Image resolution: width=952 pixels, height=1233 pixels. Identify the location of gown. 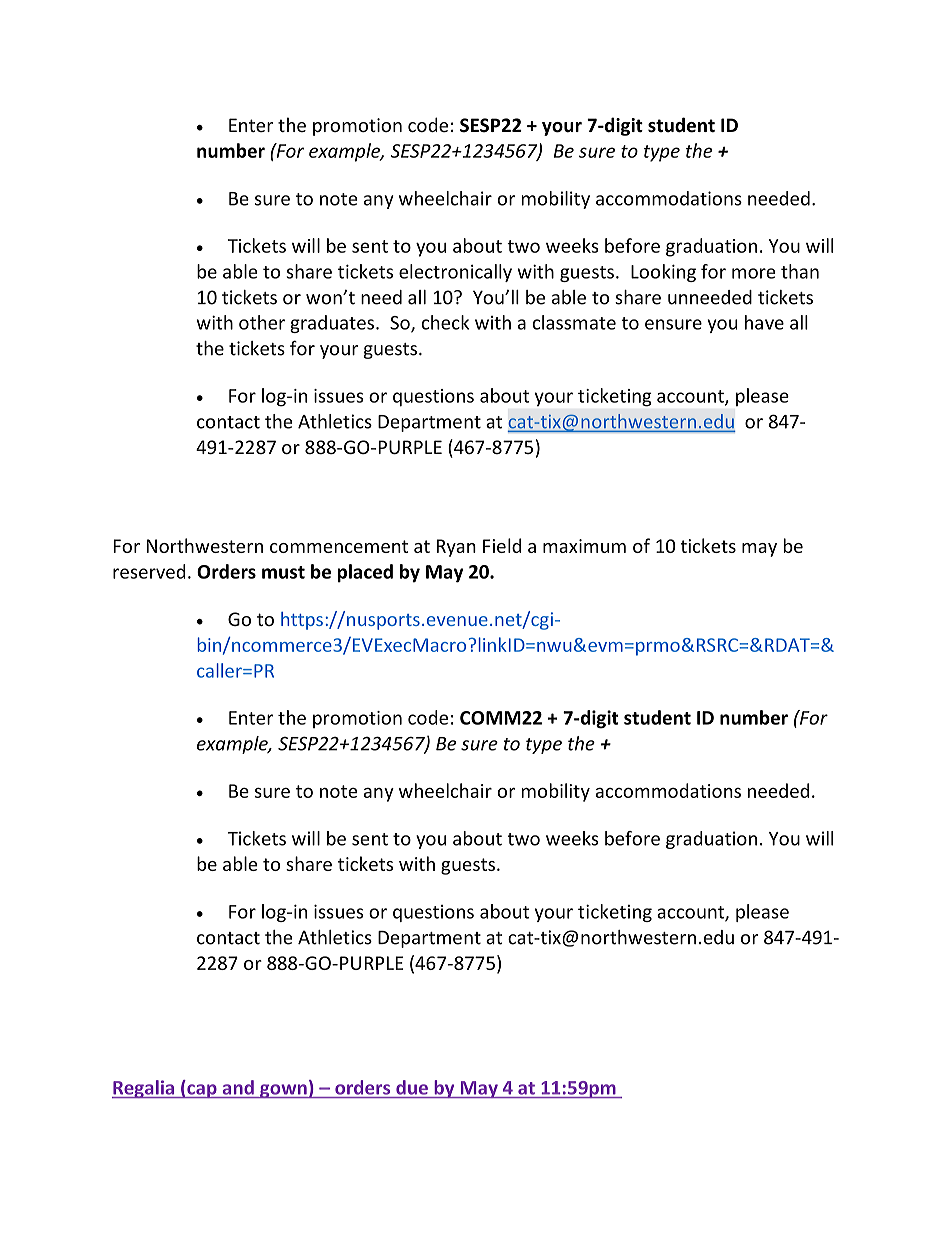
(283, 1091).
